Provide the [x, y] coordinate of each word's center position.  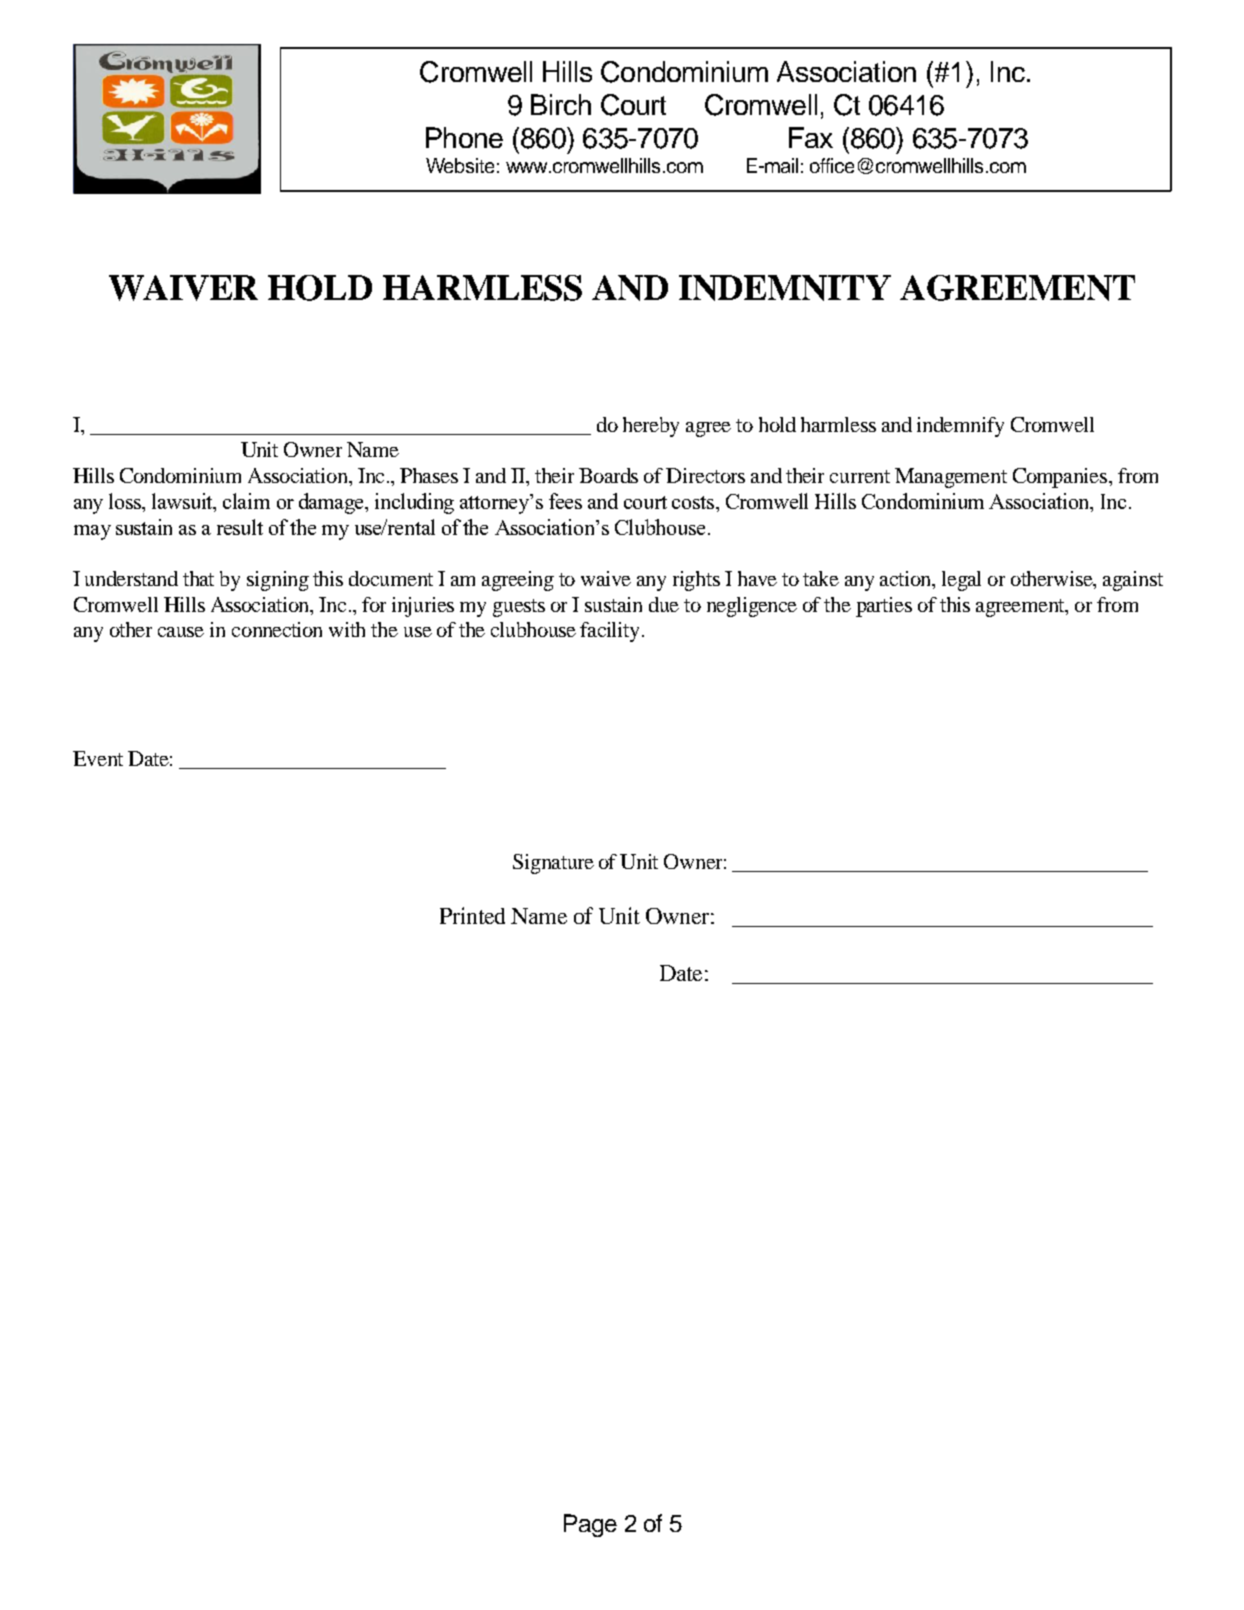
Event [98, 758]
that [198, 578]
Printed [472, 915]
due [664, 604]
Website [460, 165]
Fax [811, 137]
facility [611, 632]
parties [884, 607]
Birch [561, 104]
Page [590, 1525]
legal [961, 581]
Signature [553, 864]
